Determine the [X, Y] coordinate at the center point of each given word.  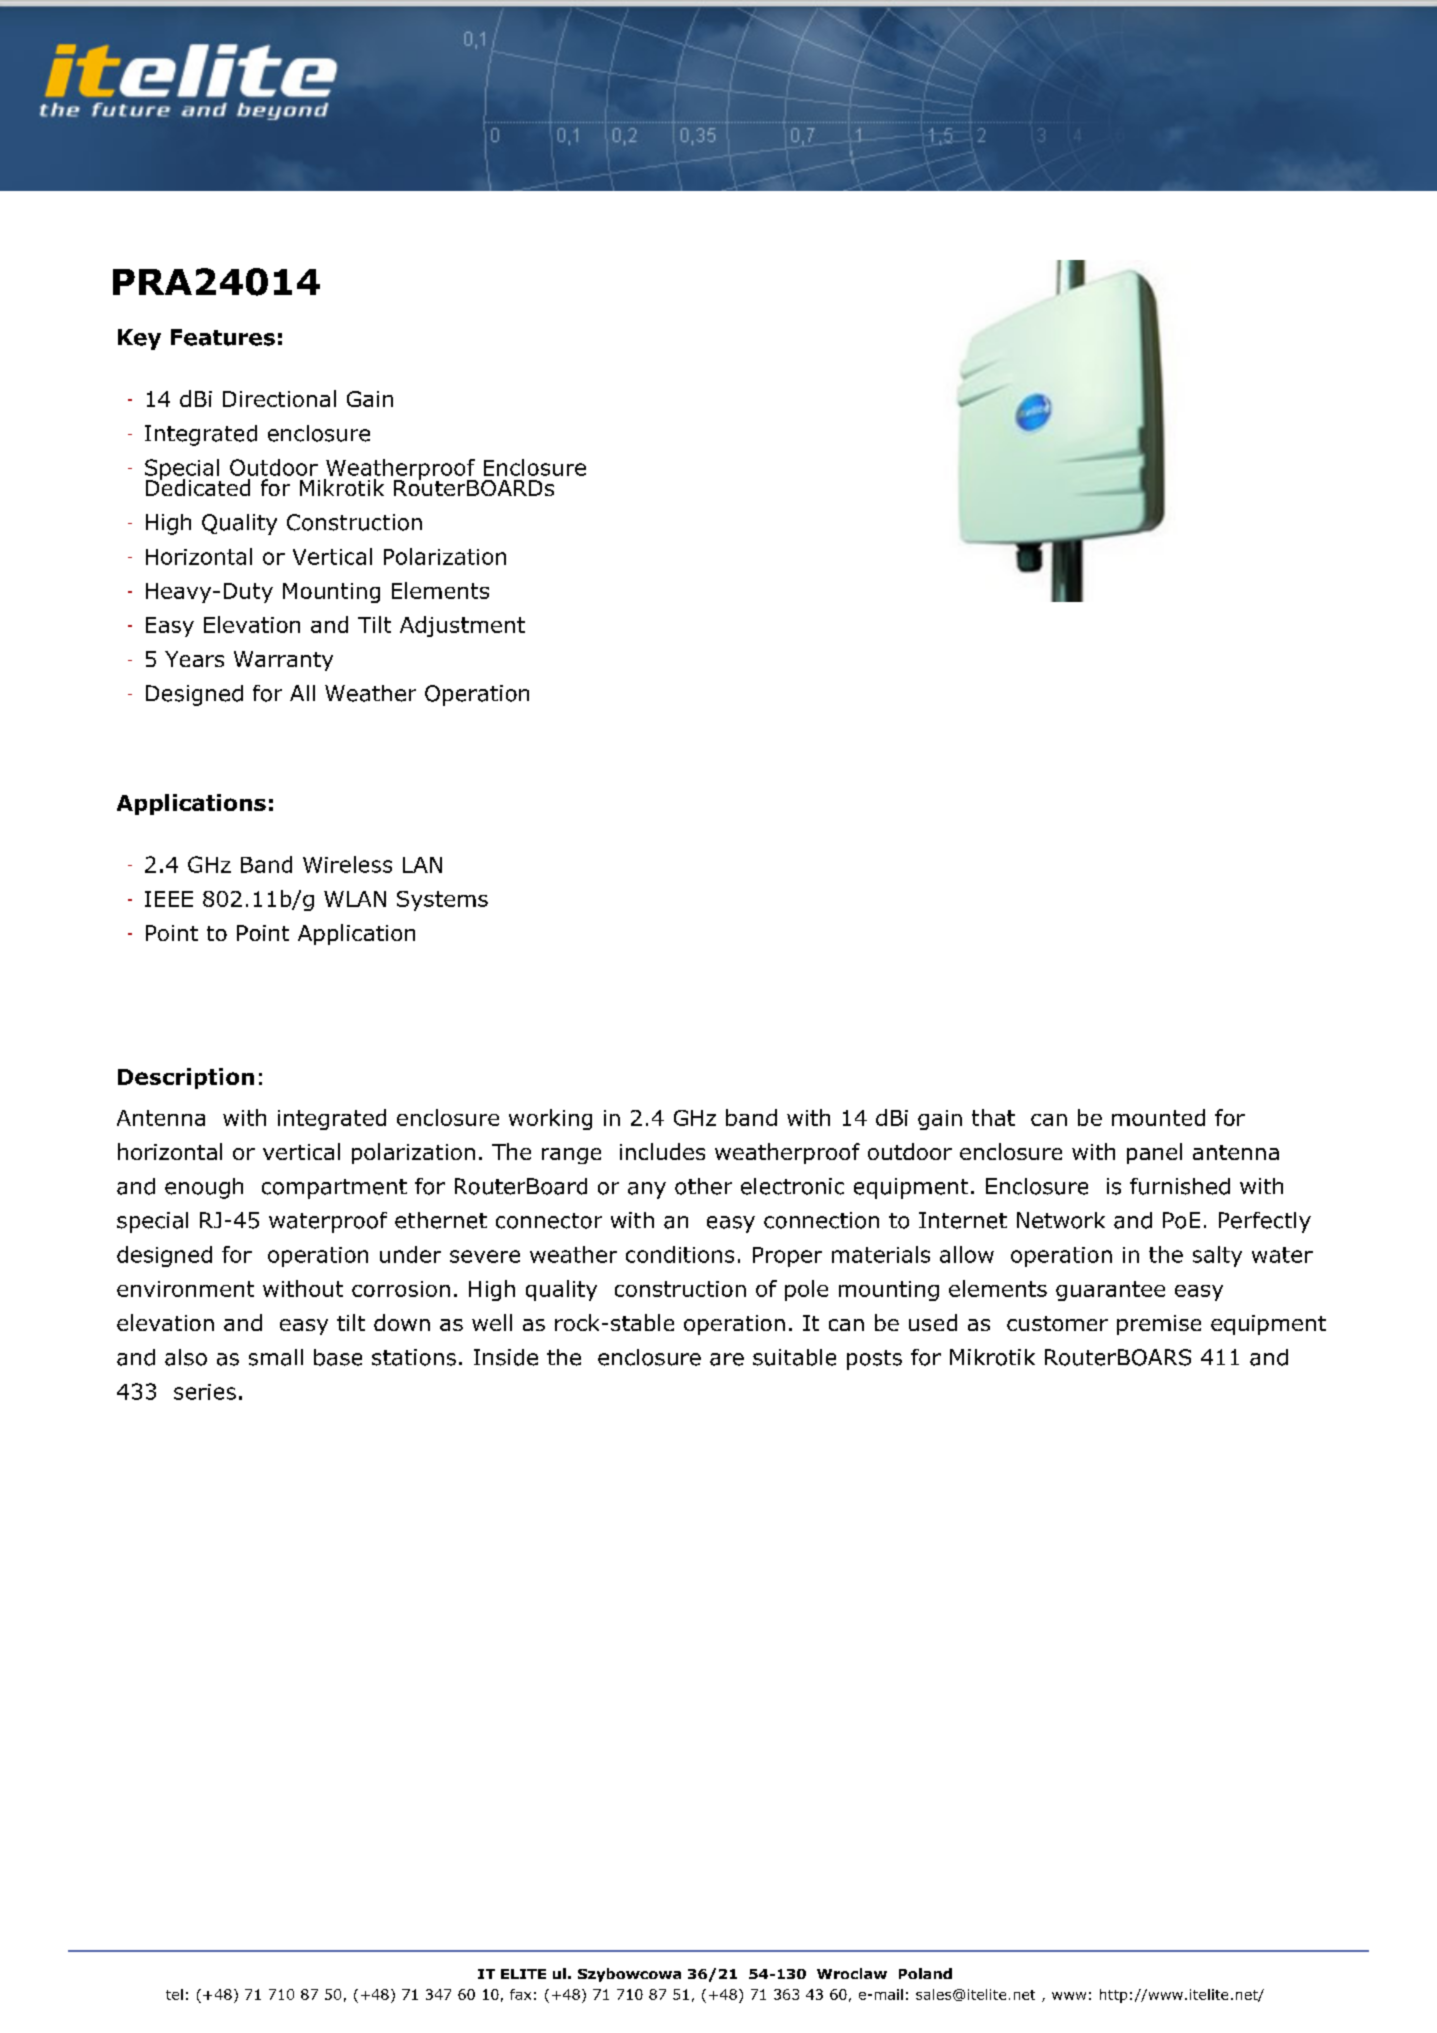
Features [223, 337]
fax [520, 1994]
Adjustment [462, 626]
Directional [279, 398]
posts [874, 1360]
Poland [925, 1973]
